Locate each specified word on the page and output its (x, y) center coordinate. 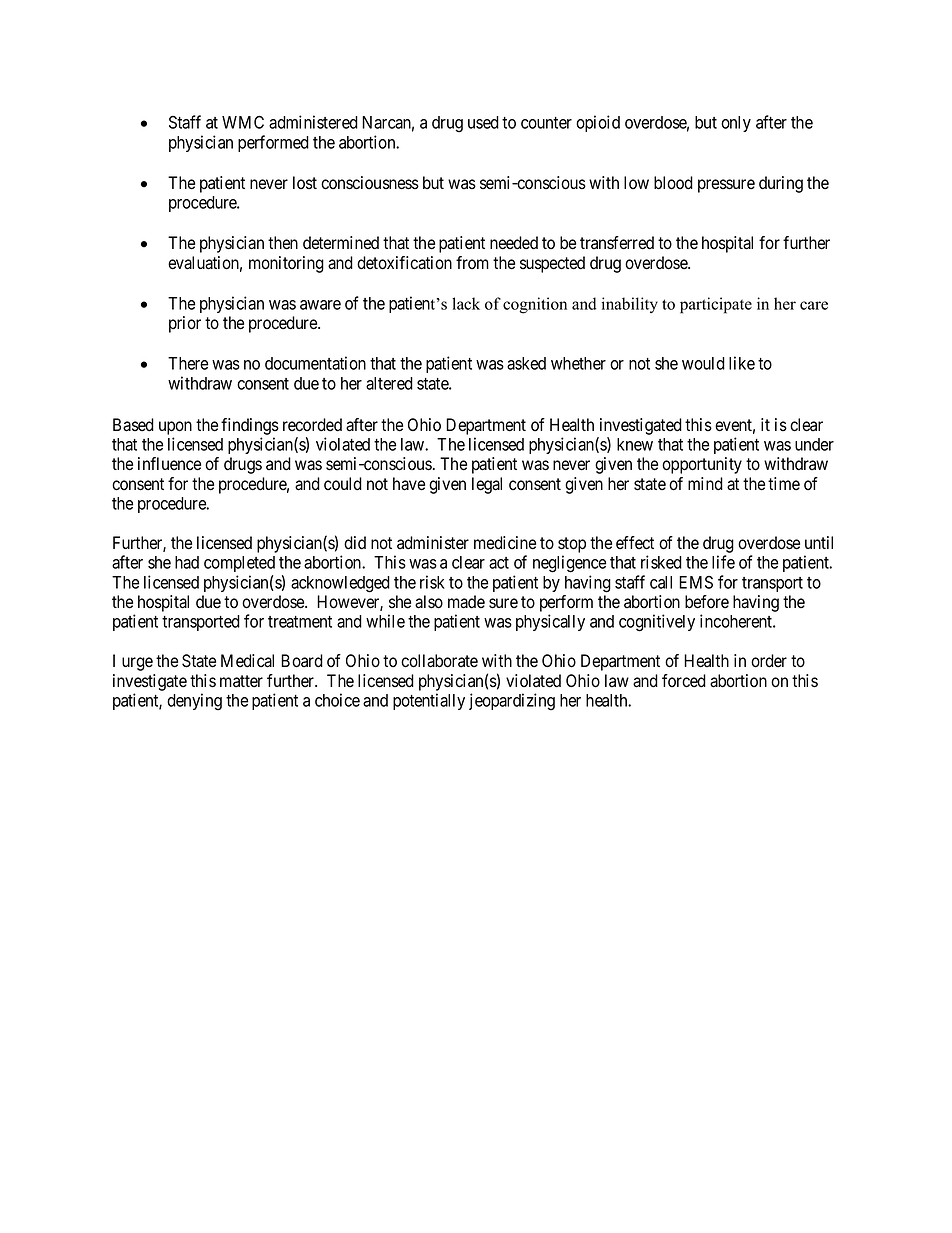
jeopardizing (512, 702)
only (736, 124)
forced (684, 681)
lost (305, 183)
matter (241, 681)
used (483, 122)
